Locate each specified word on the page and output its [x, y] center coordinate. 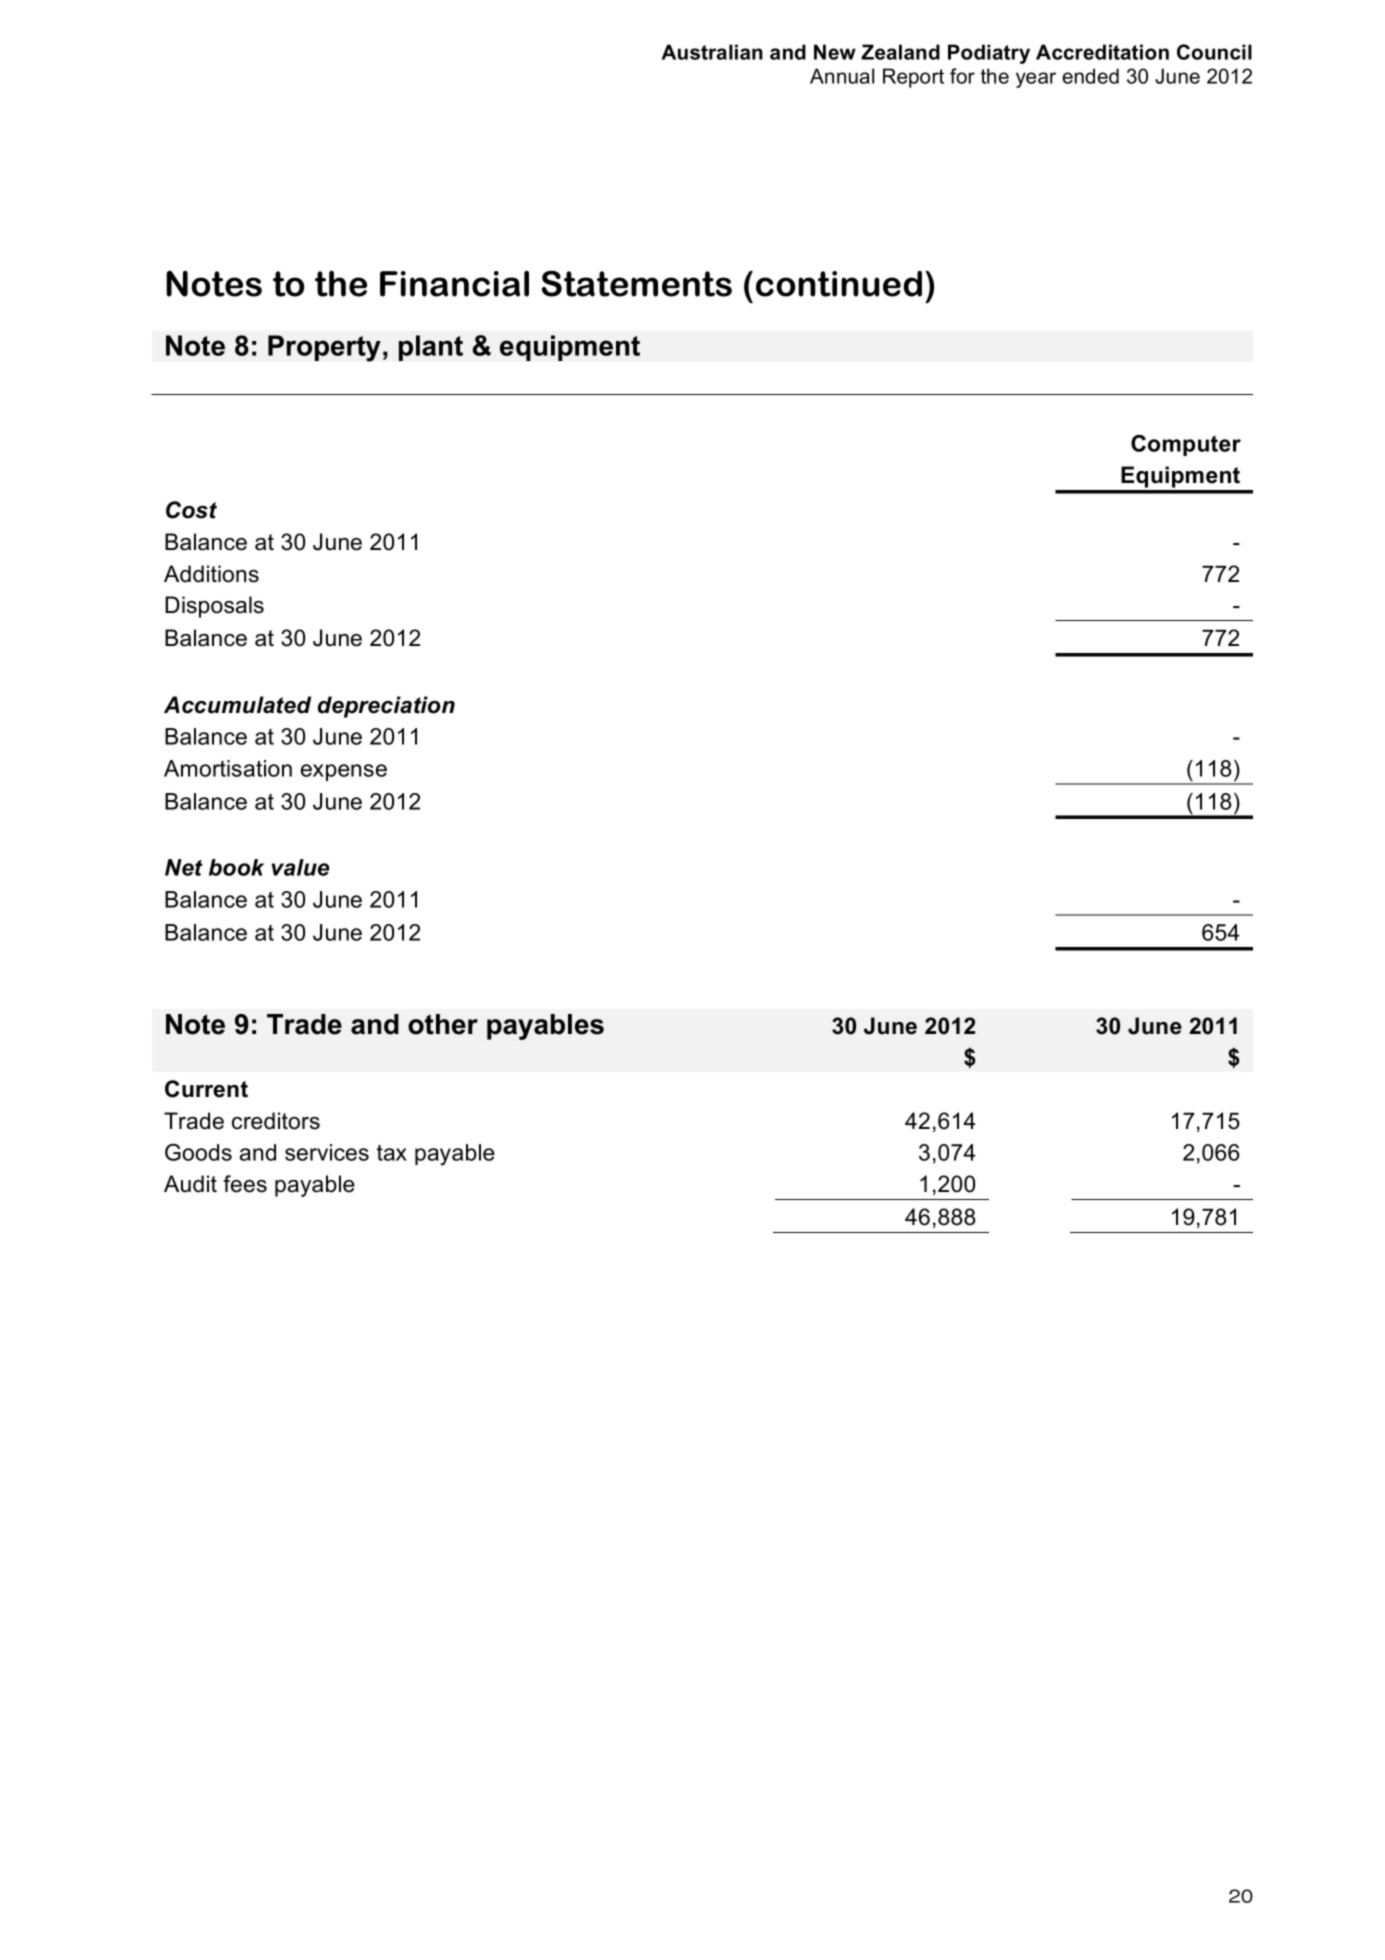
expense [344, 772]
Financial [454, 284]
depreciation [386, 707]
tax [392, 1153]
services [327, 1152]
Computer [1186, 445]
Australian [712, 52]
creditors [276, 1121]
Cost [191, 510]
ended [1090, 76]
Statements [637, 283]
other [443, 1024]
